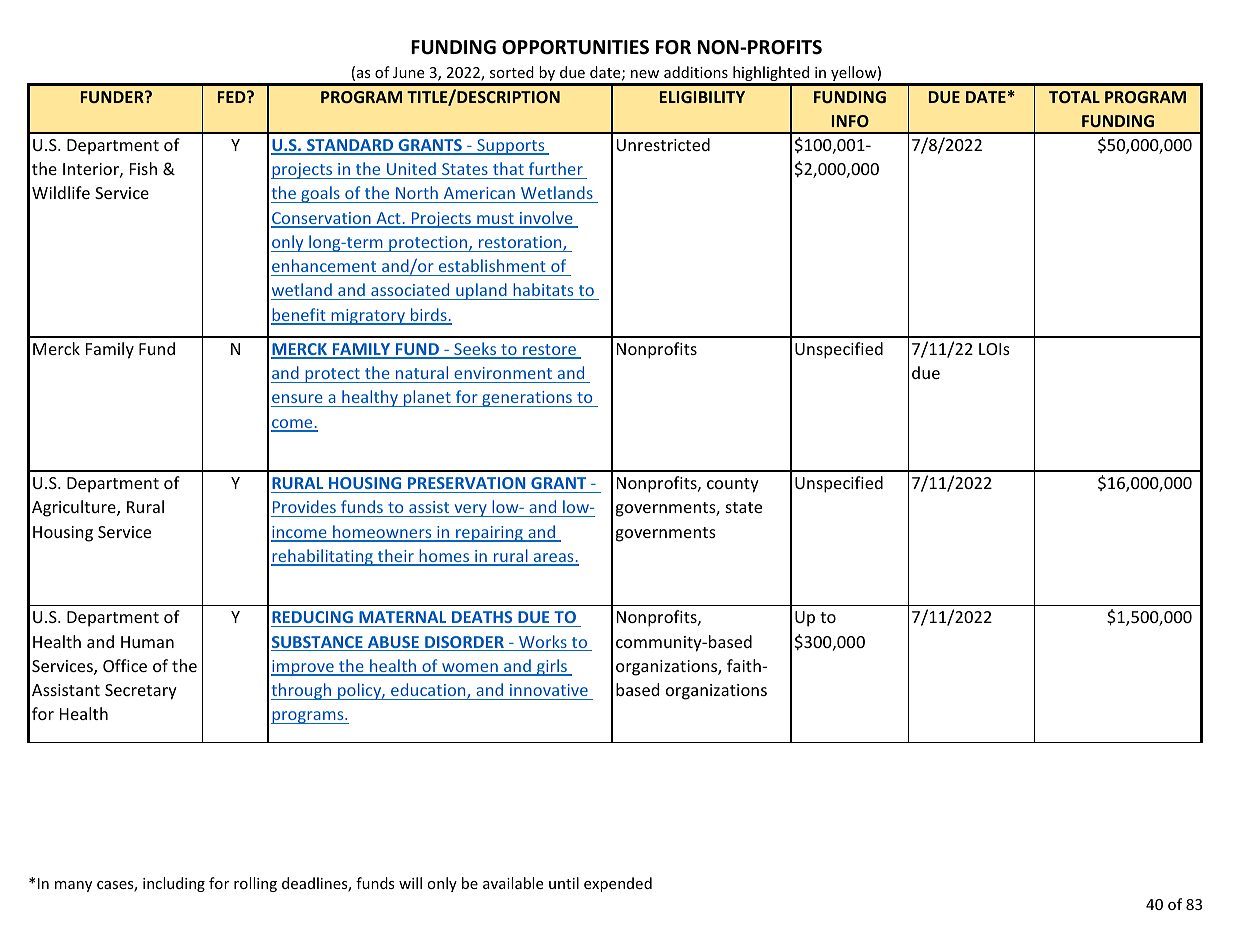 The height and width of the image is (952, 1233). What do you see at coordinates (733, 485) in the image?
I see `county` at bounding box center [733, 485].
